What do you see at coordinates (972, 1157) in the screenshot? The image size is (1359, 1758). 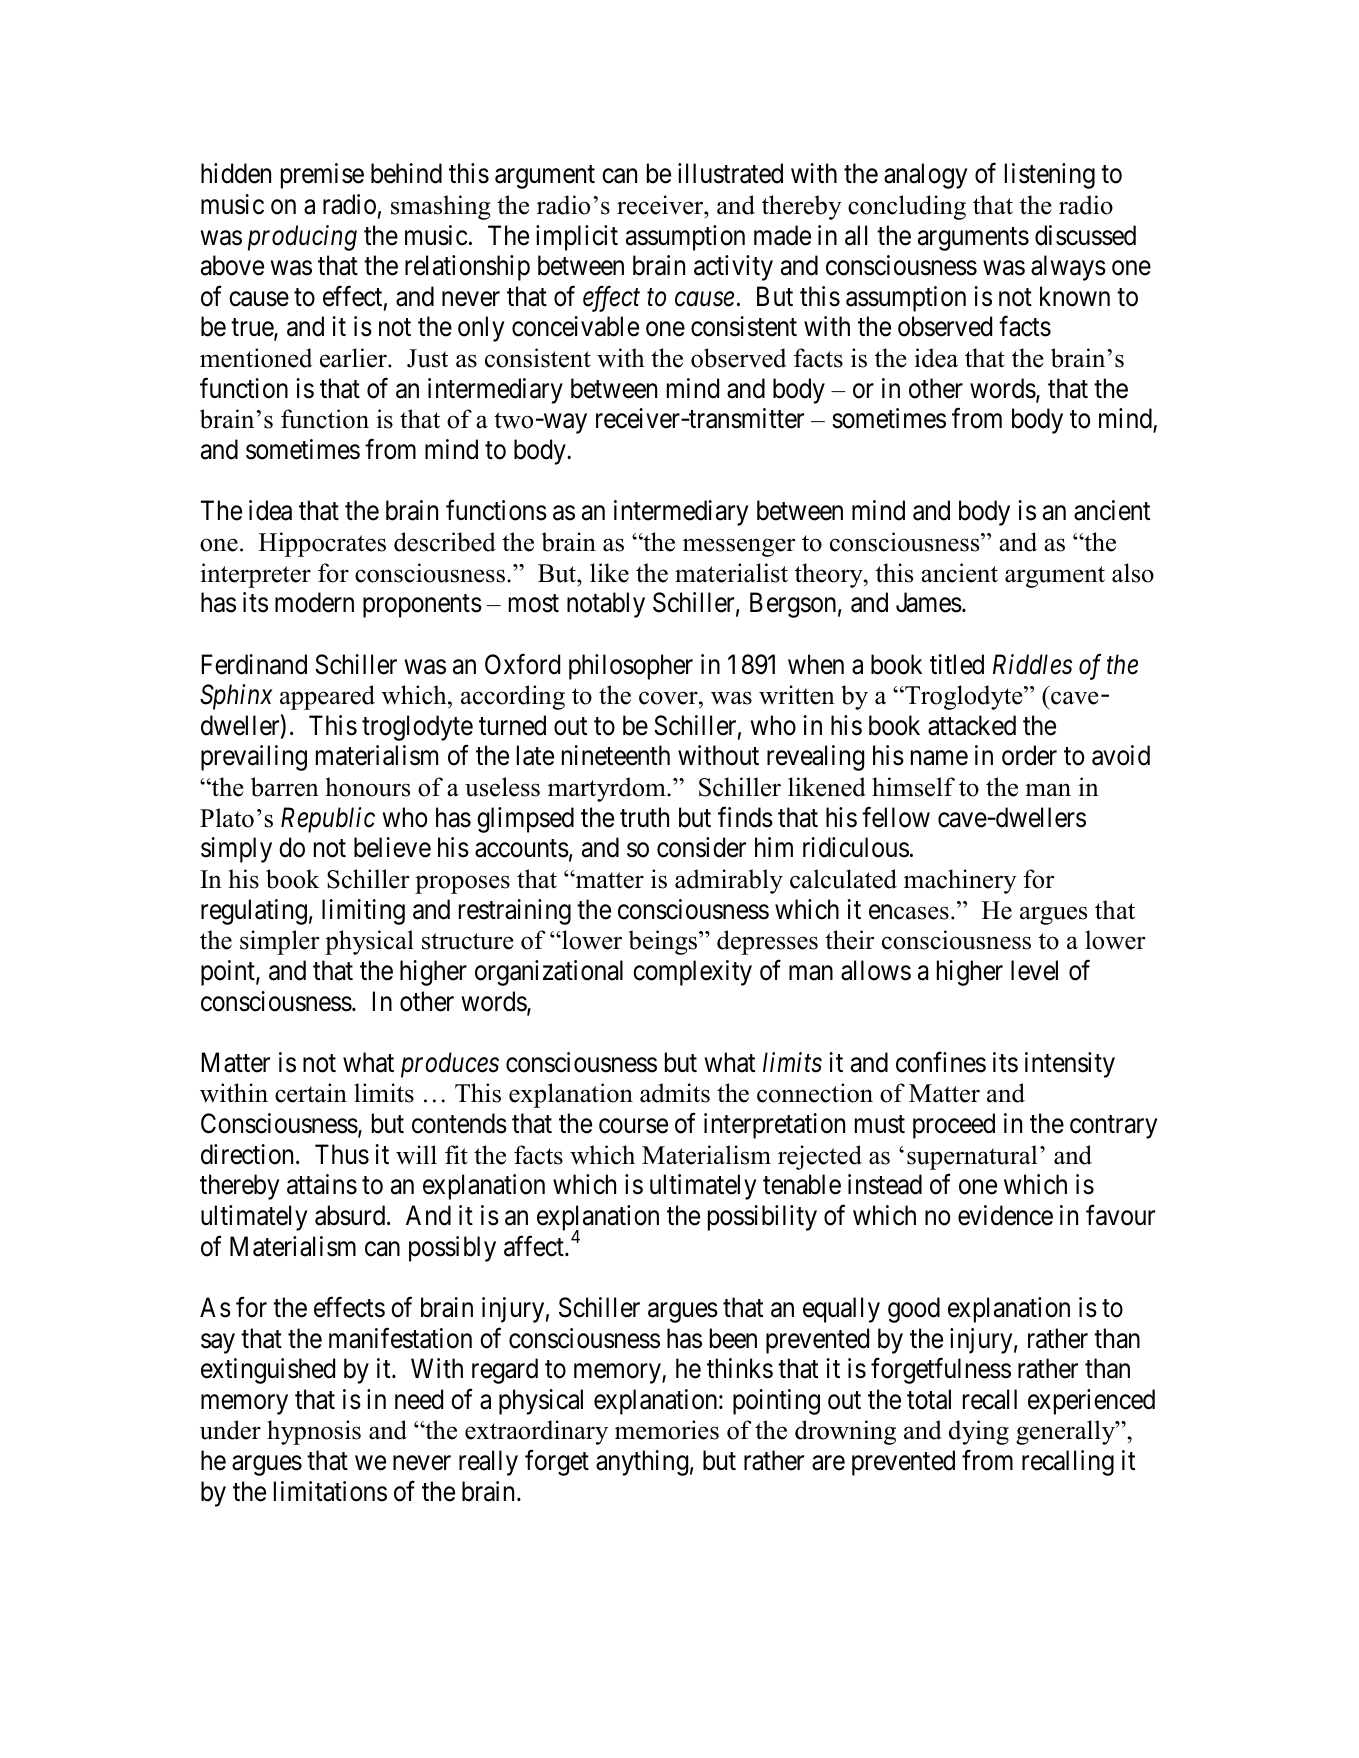 I see `supernatural` at bounding box center [972, 1157].
